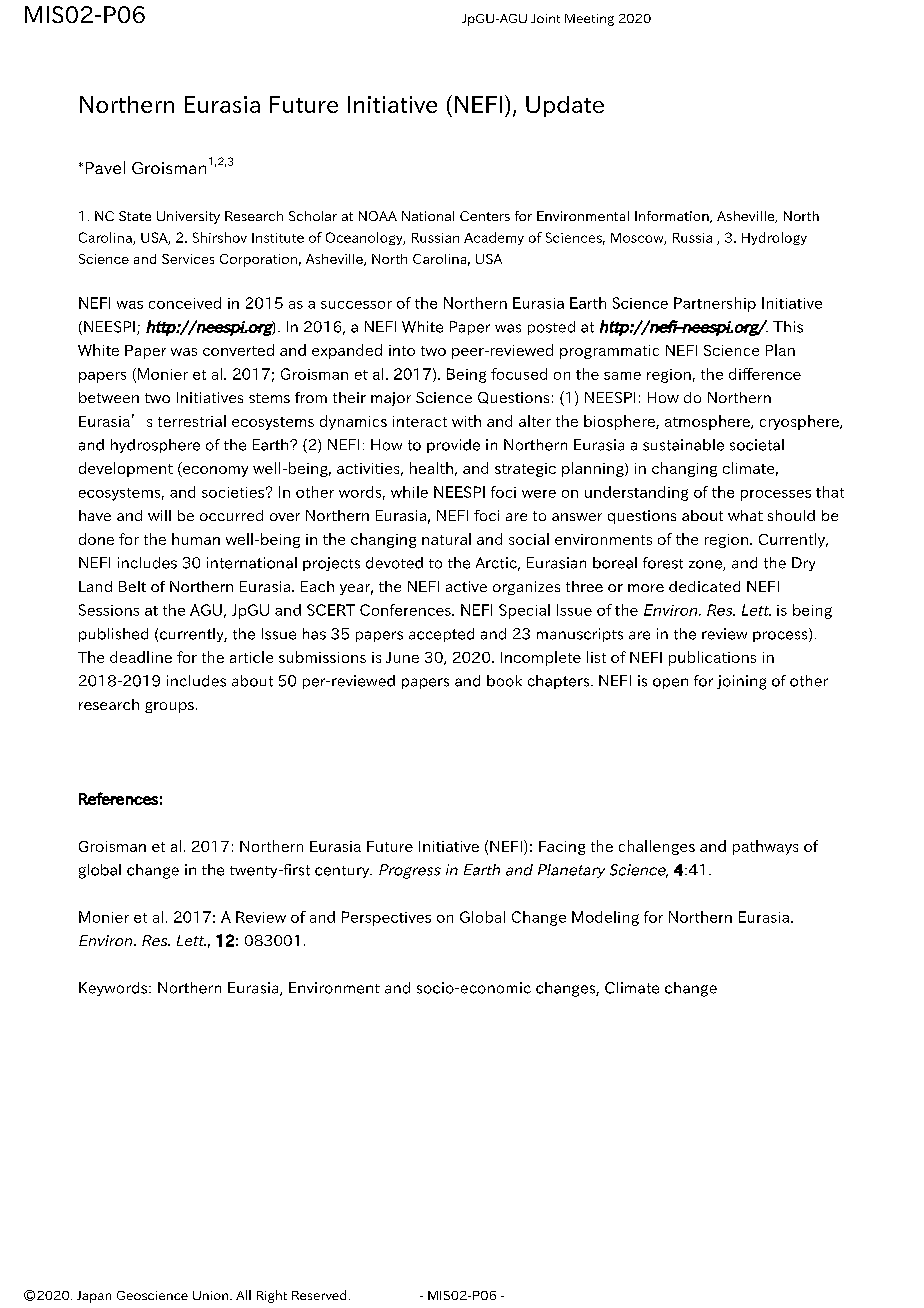 This screenshot has width=924, height=1308. Describe the element at coordinates (386, 918) in the screenshot. I see `Perspectives` at that location.
